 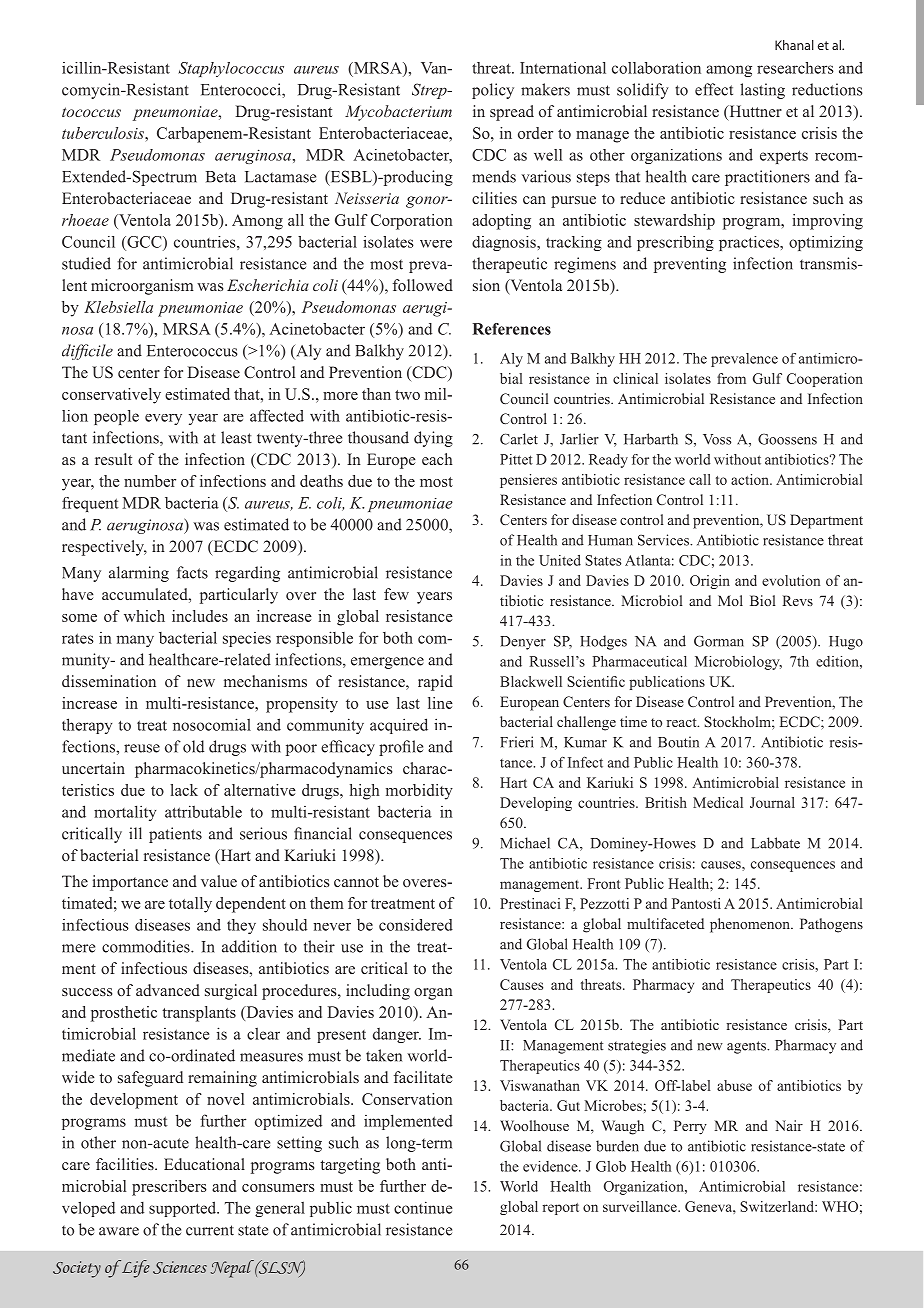 I want to click on supported, so click(x=184, y=1209).
